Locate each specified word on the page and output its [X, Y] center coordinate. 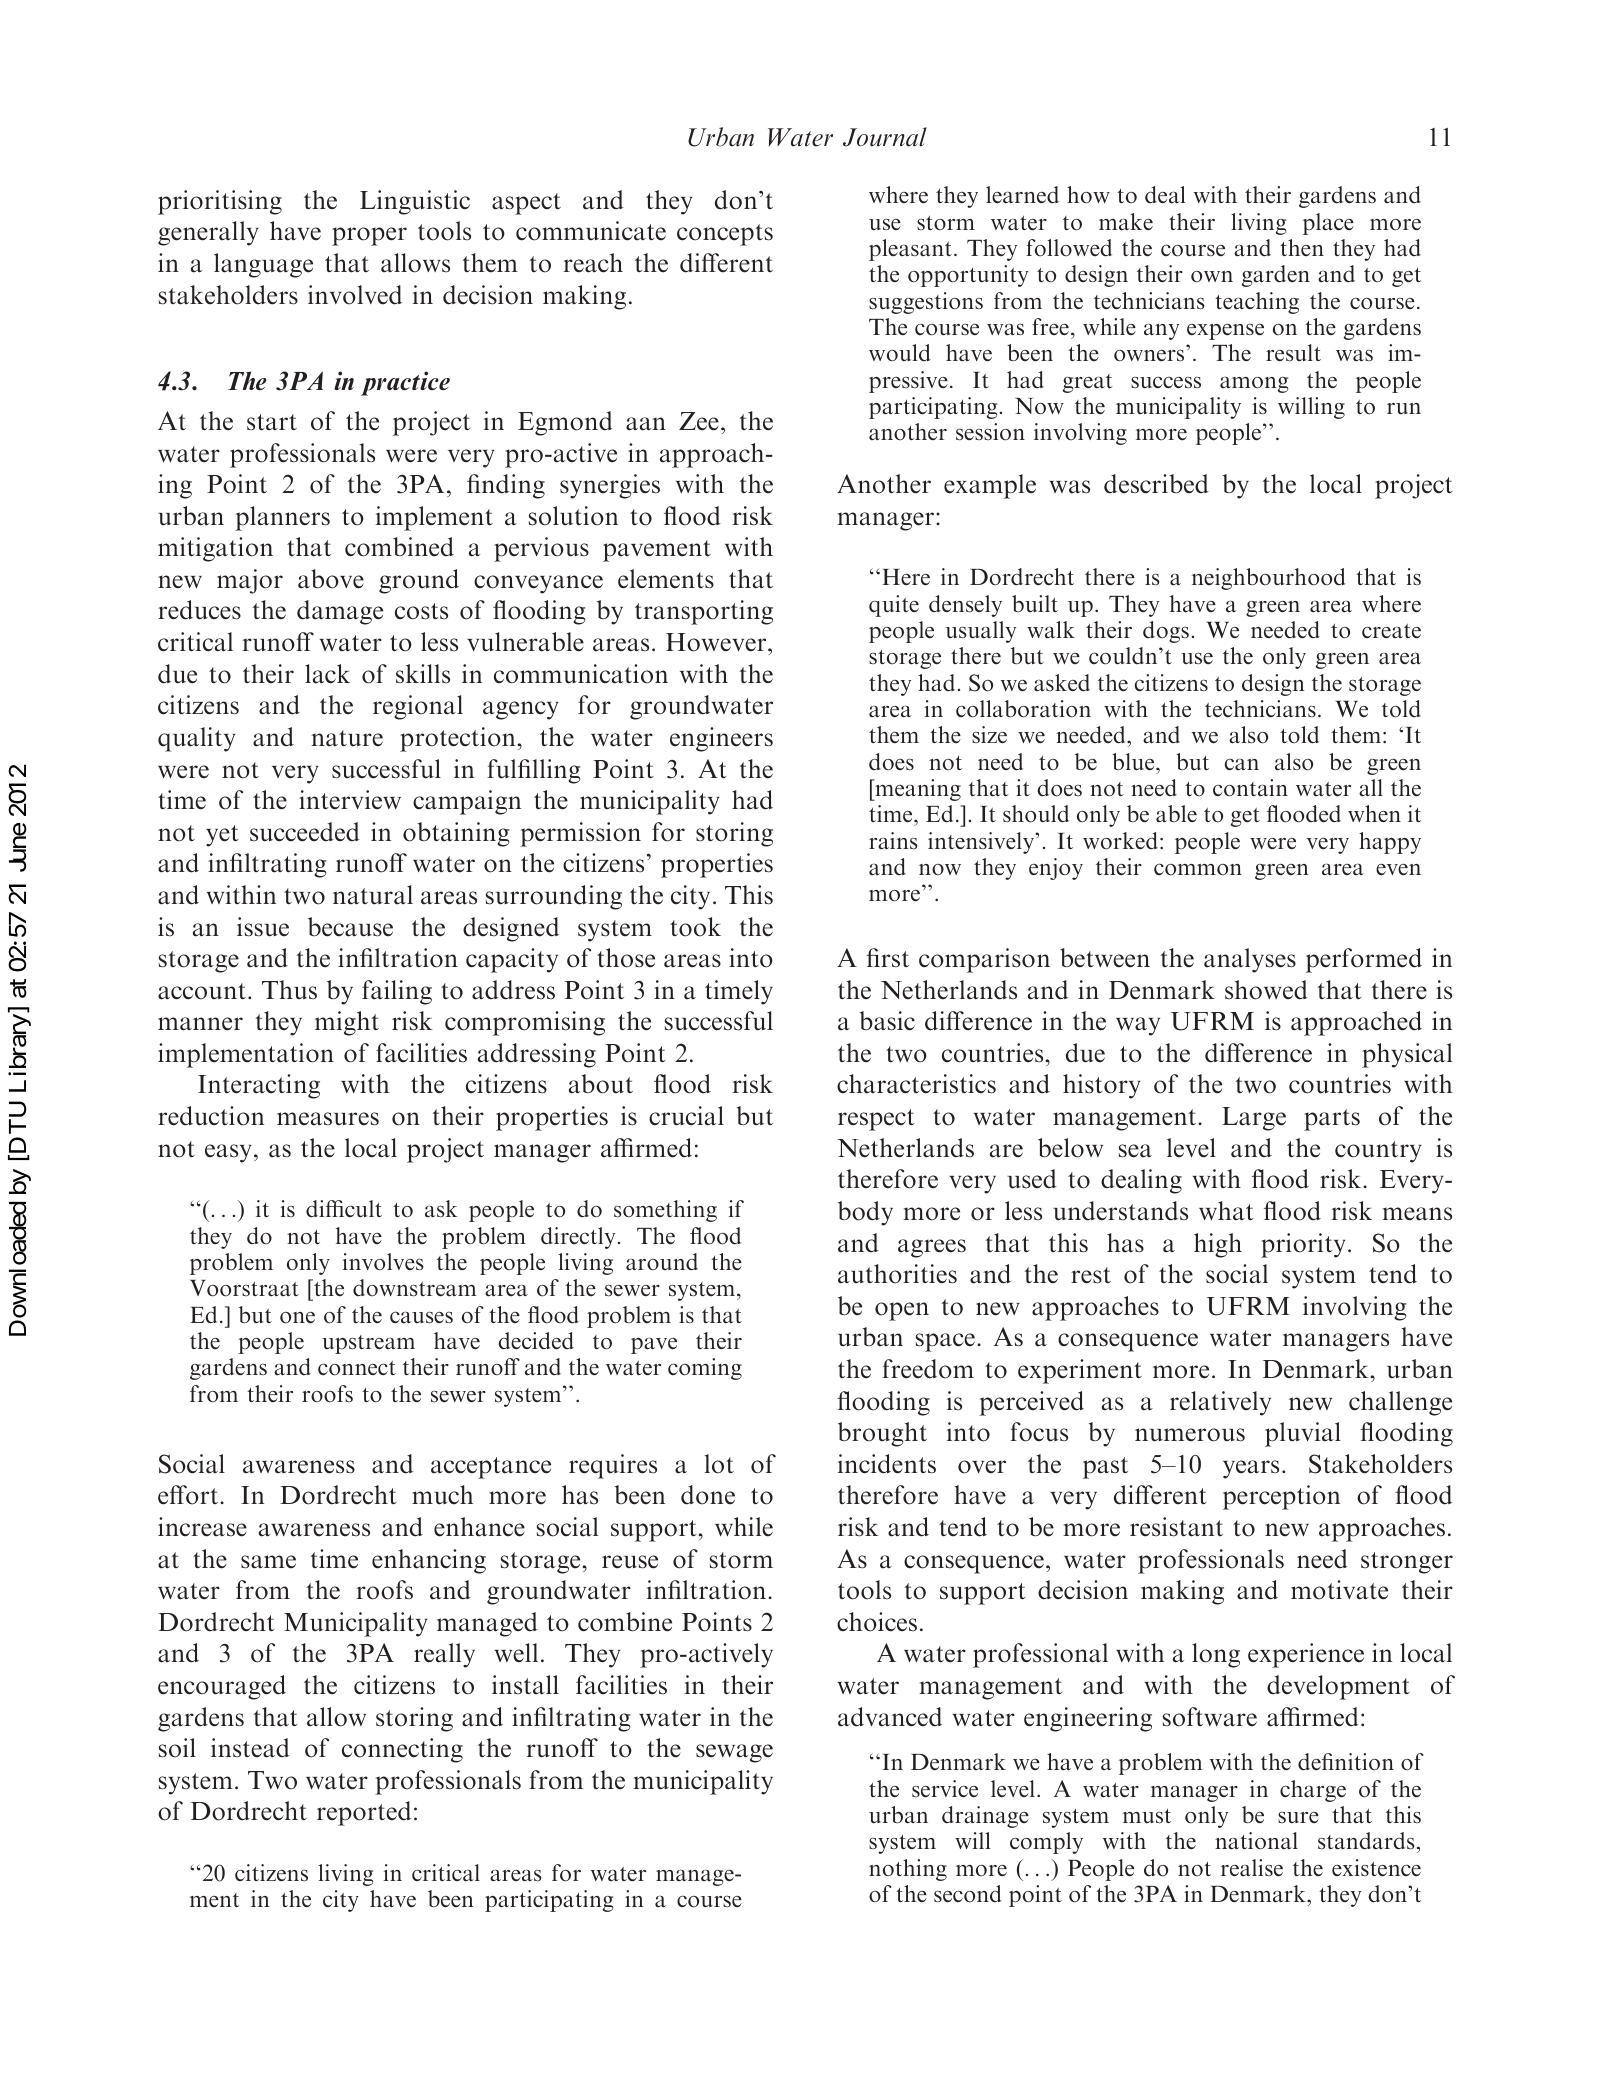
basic [887, 1021]
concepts [725, 235]
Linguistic [415, 202]
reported [364, 1813]
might [347, 1023]
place [1328, 224]
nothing [908, 1870]
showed [1266, 990]
